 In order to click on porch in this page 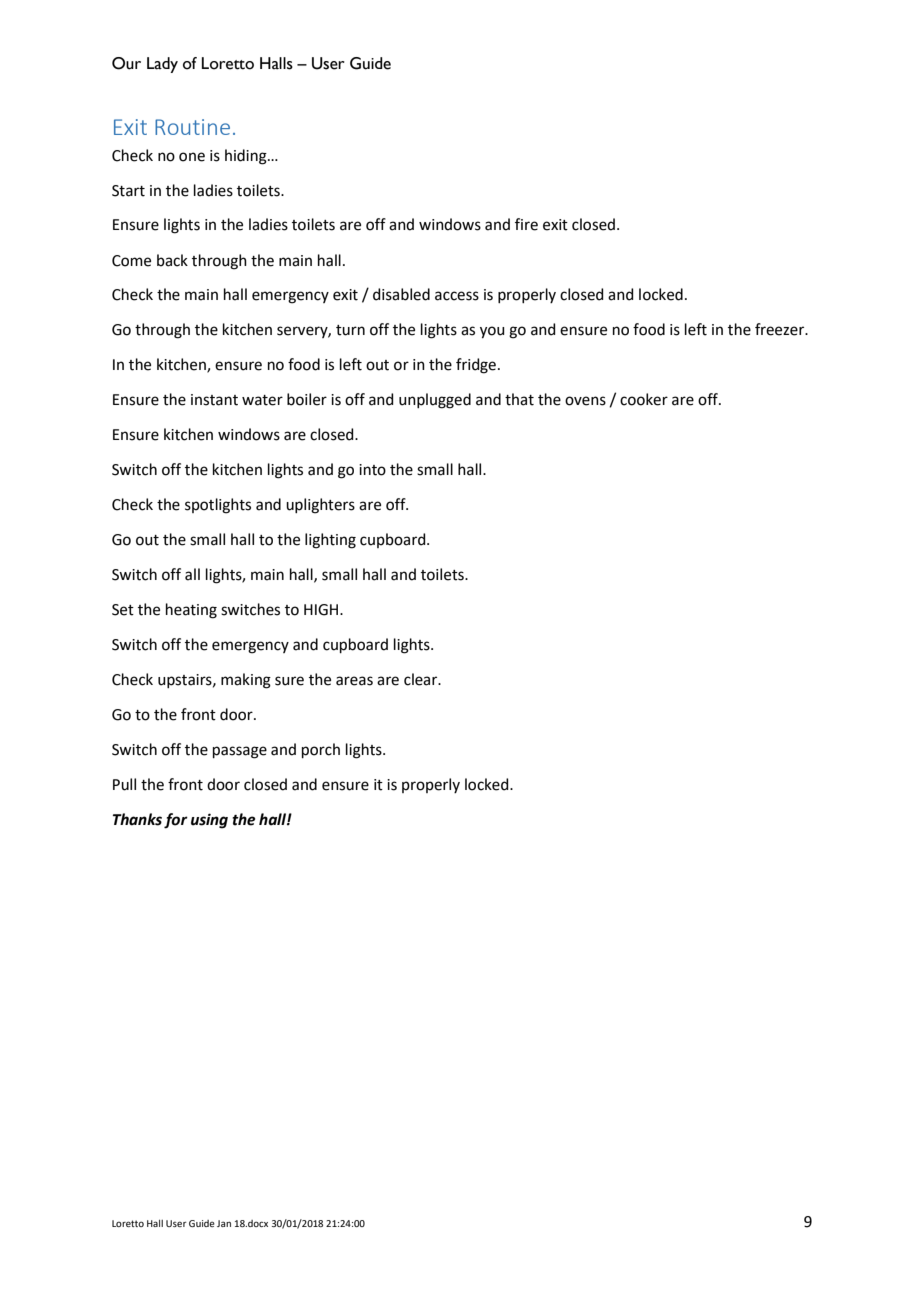, I will do `click(321, 750)`.
